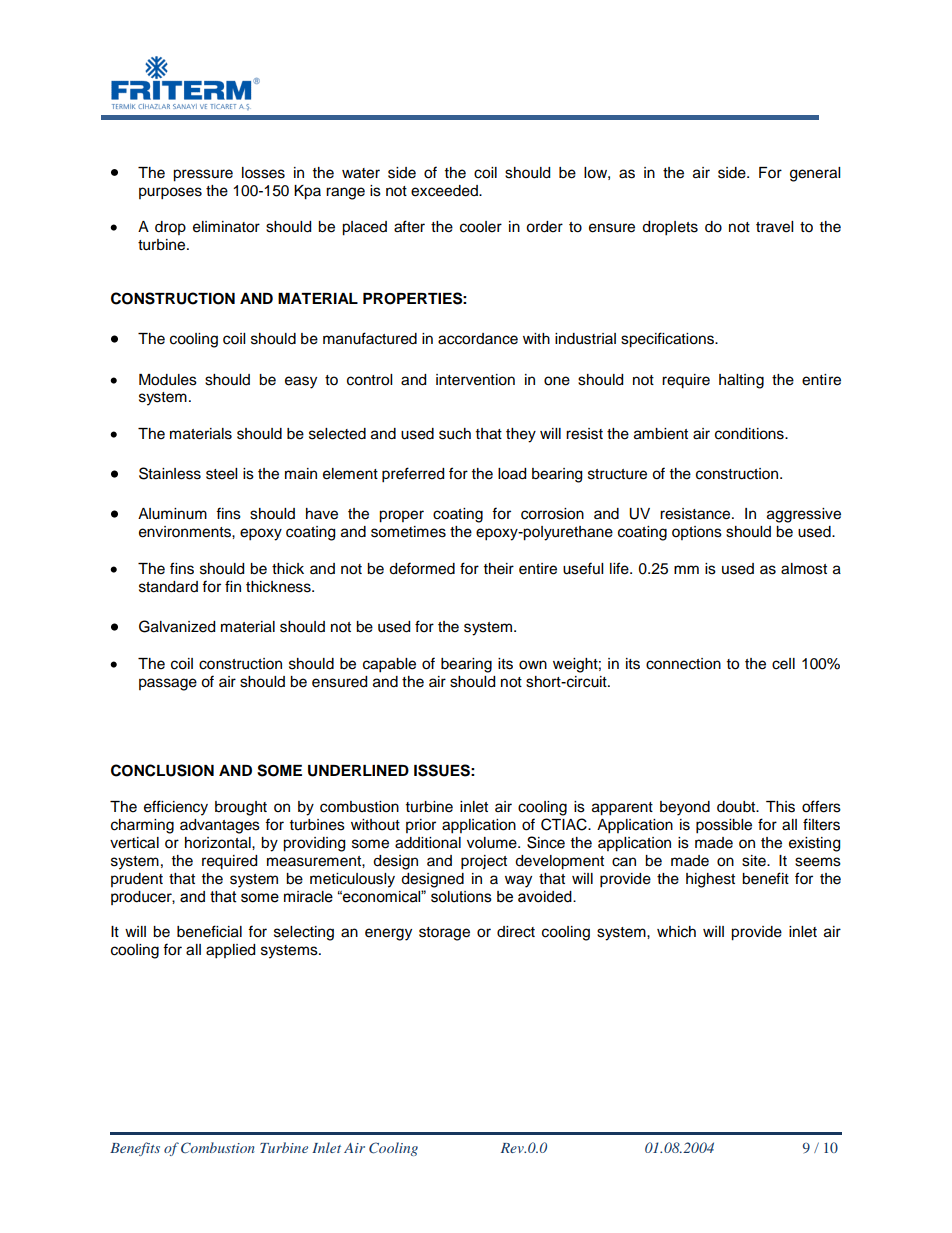  Describe the element at coordinates (741, 381) in the document. I see `halting` at that location.
